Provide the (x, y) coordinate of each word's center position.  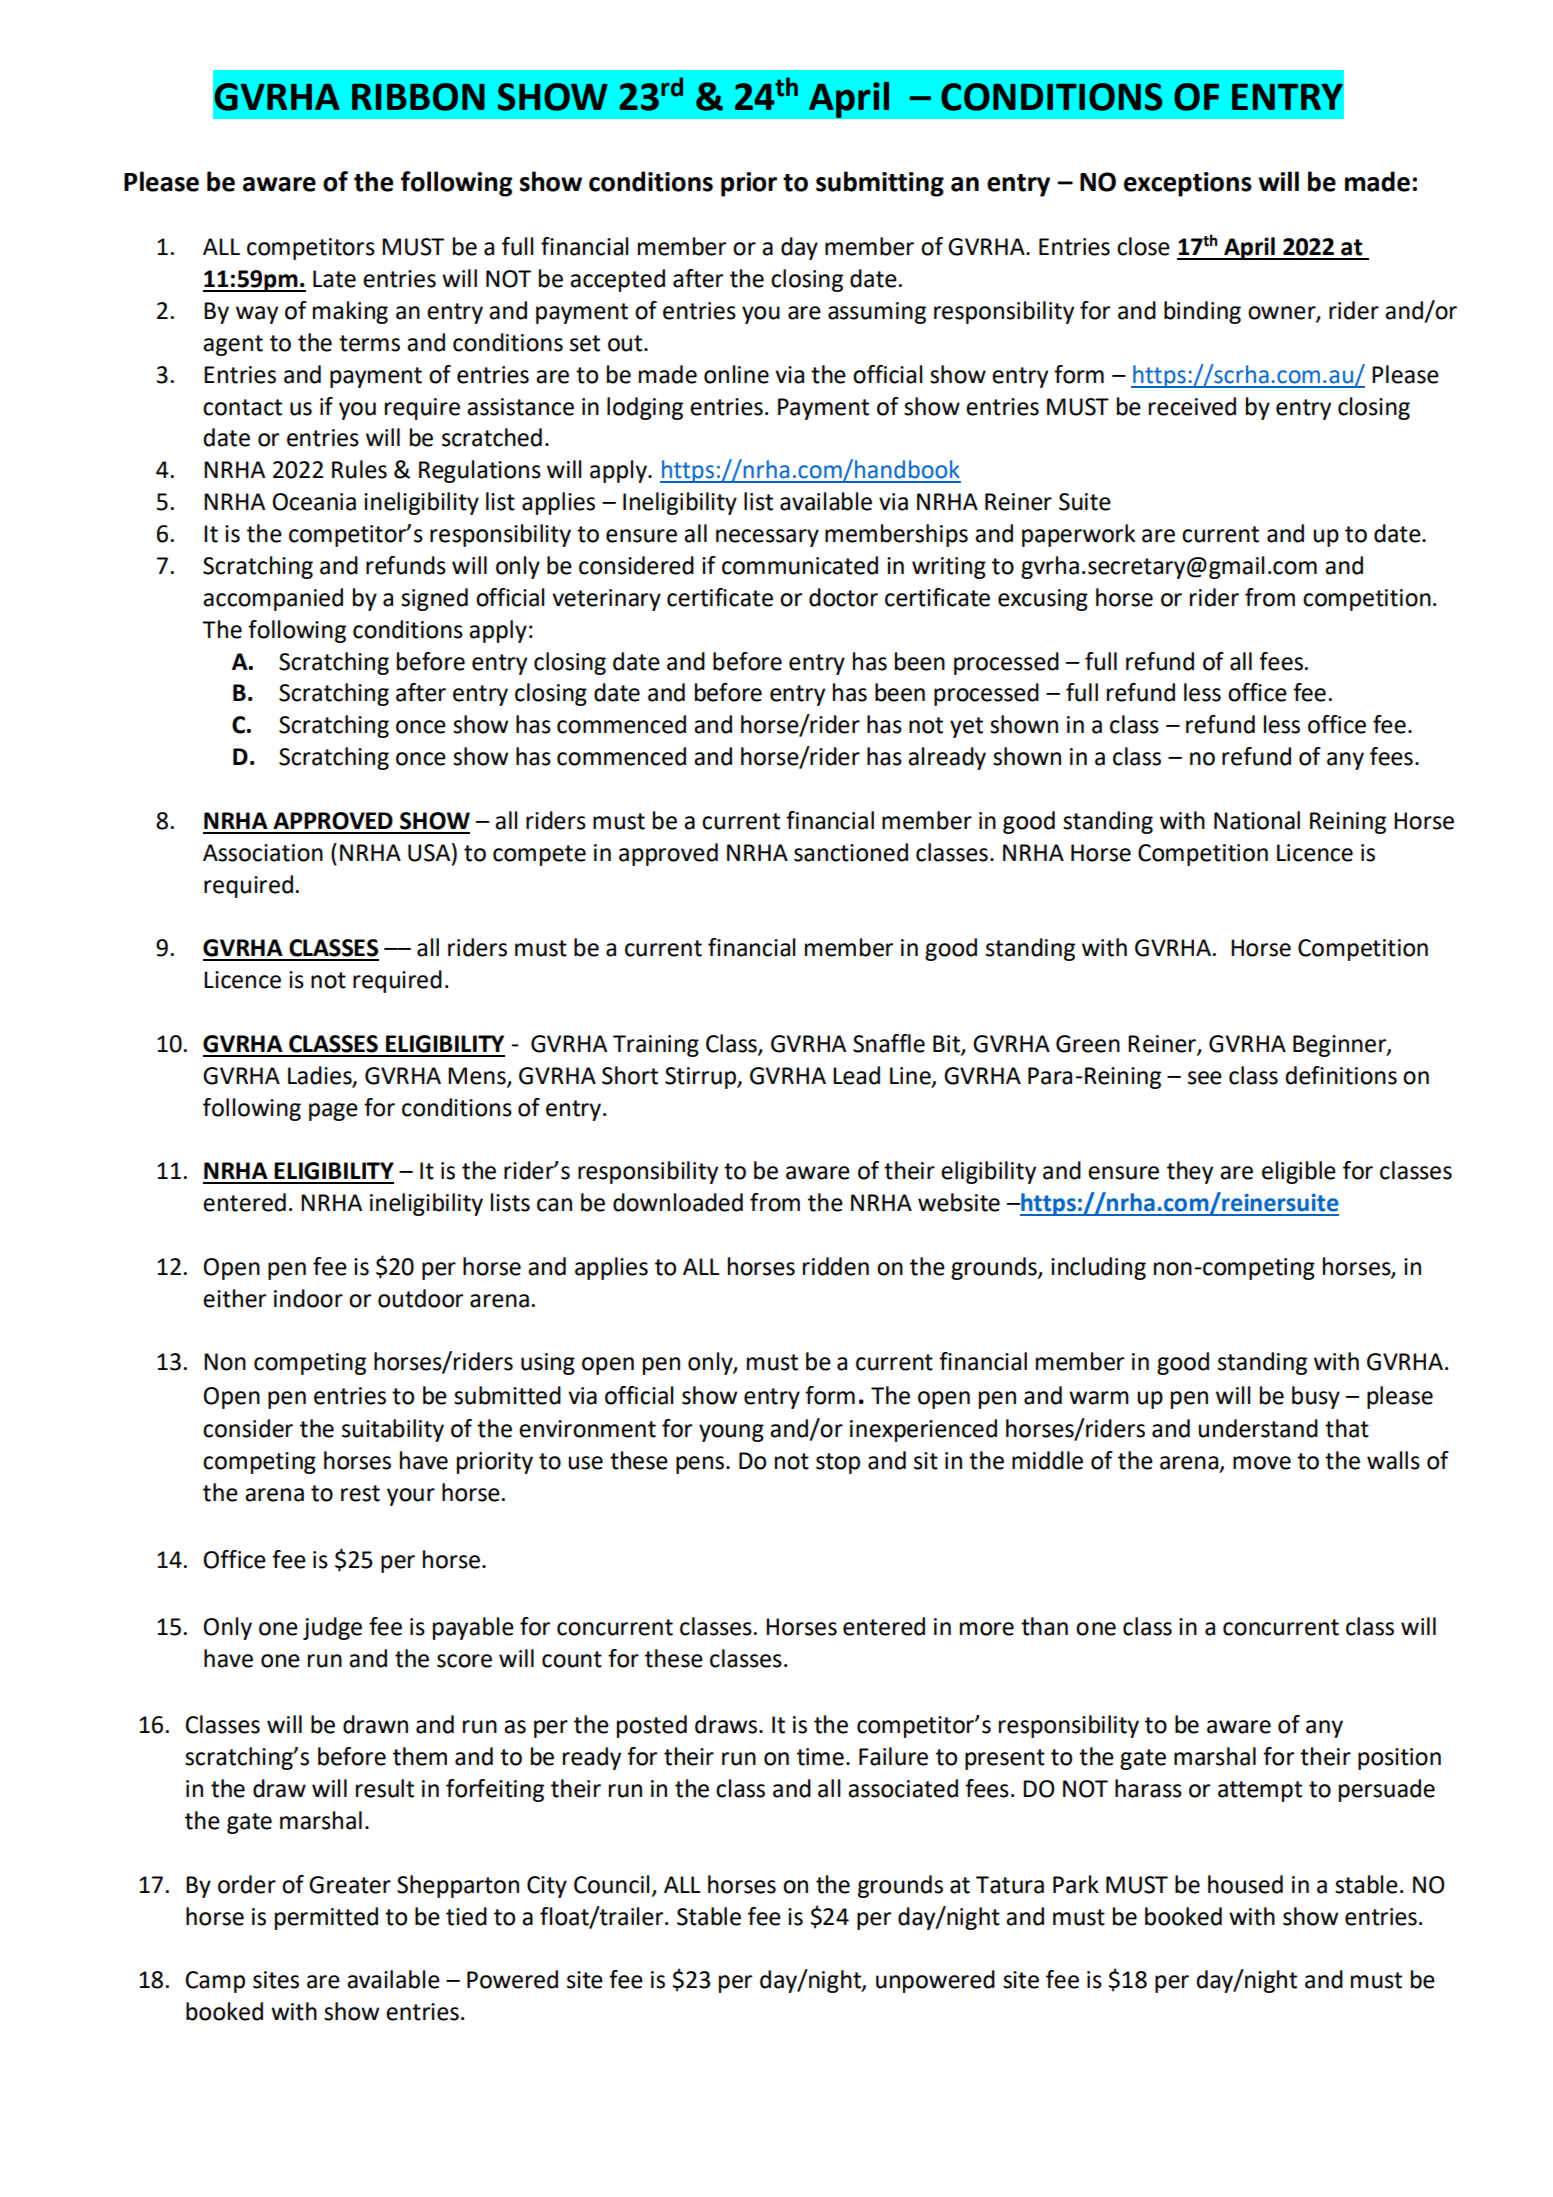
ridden (836, 1266)
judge (332, 1628)
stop (838, 1463)
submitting (880, 184)
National (1257, 820)
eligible (1299, 1172)
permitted (326, 1918)
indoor (308, 1298)
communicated (800, 565)
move (1262, 1463)
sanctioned (851, 852)
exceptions (1188, 184)
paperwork (1078, 535)
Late (334, 279)
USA (430, 852)
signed (434, 599)
